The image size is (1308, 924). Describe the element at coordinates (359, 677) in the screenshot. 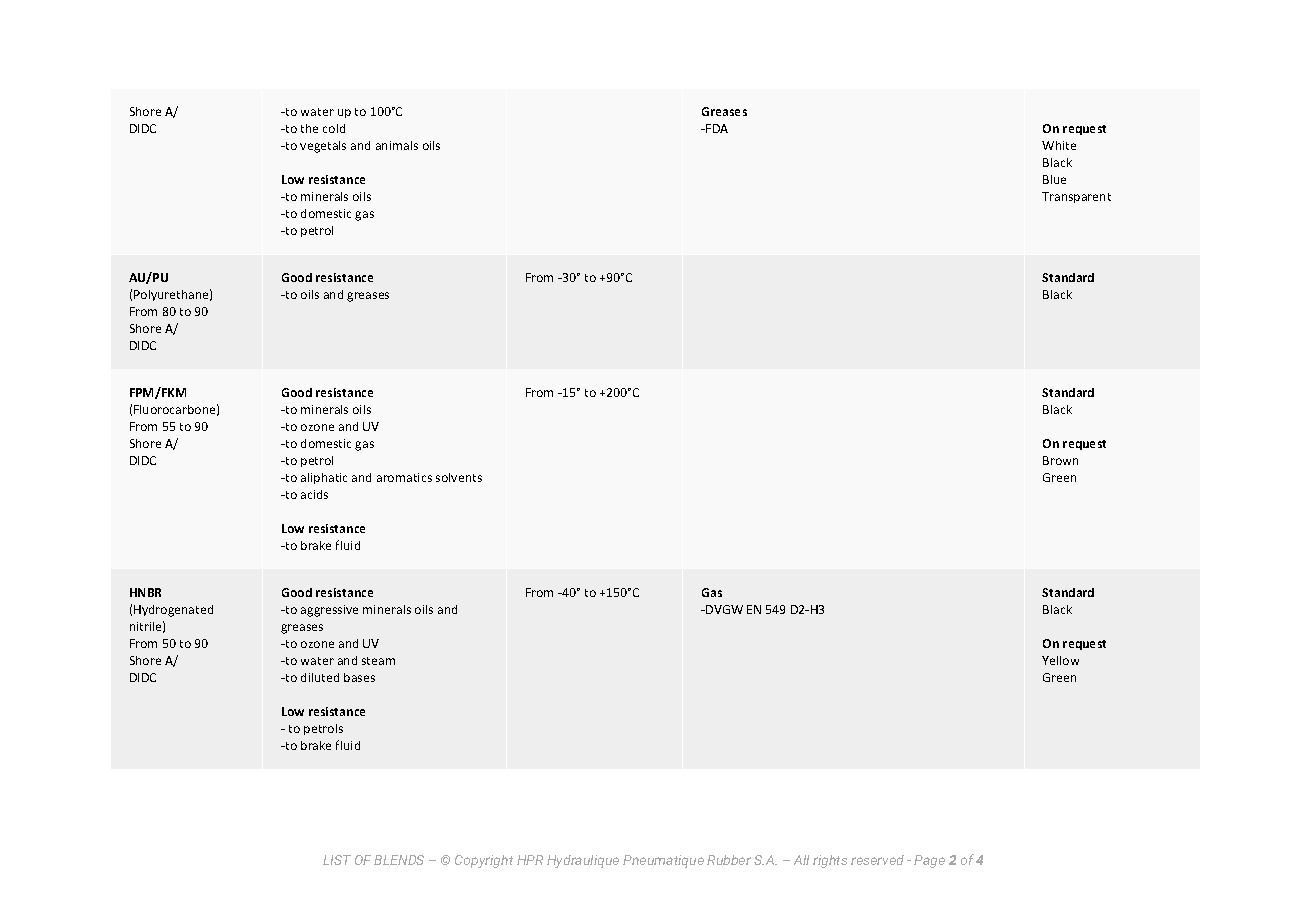

I see `bases` at that location.
